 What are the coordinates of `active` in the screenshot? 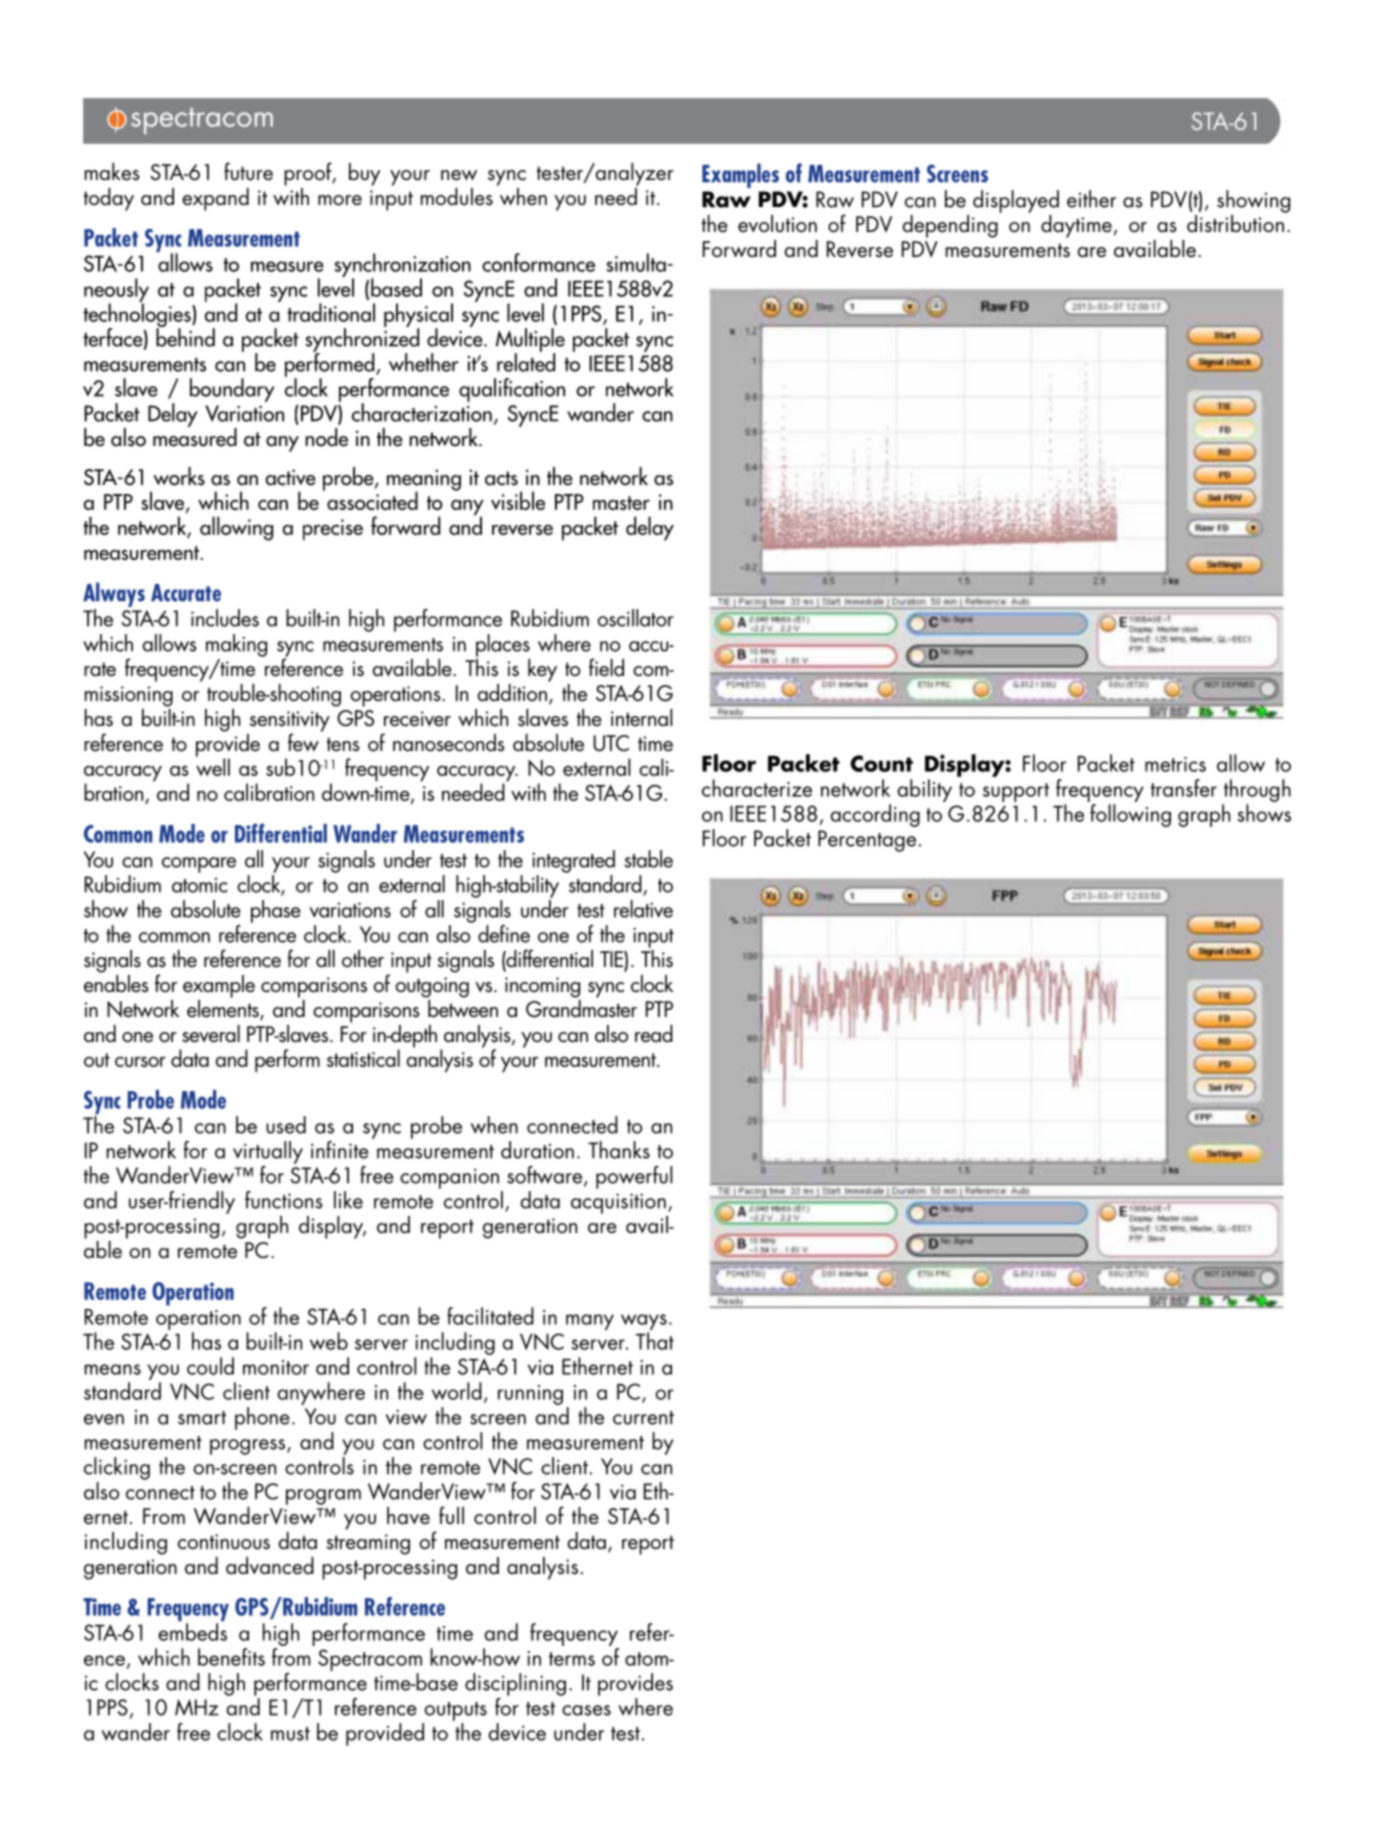 It's located at (291, 477).
